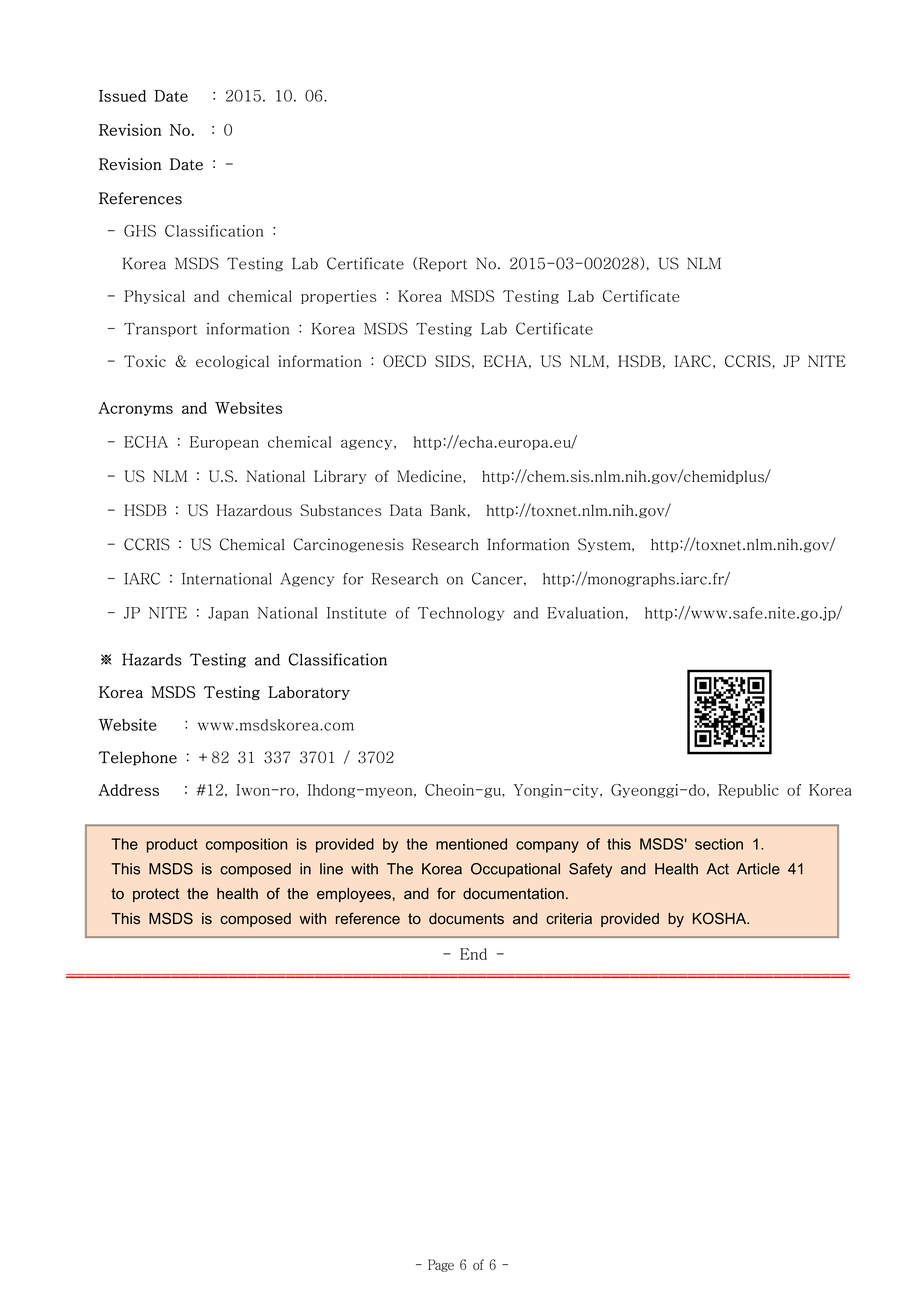  Describe the element at coordinates (441, 1265) in the screenshot. I see `Page` at that location.
